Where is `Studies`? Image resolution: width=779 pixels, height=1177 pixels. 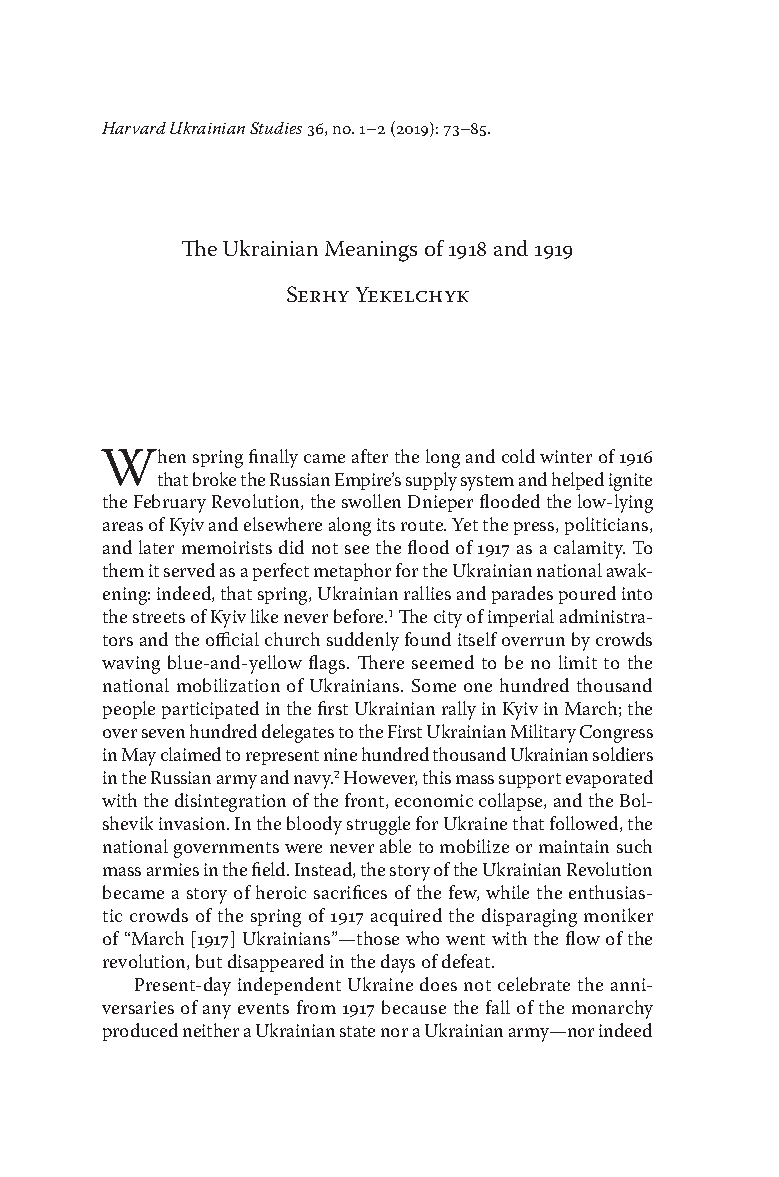 Studies is located at coordinates (276, 128).
